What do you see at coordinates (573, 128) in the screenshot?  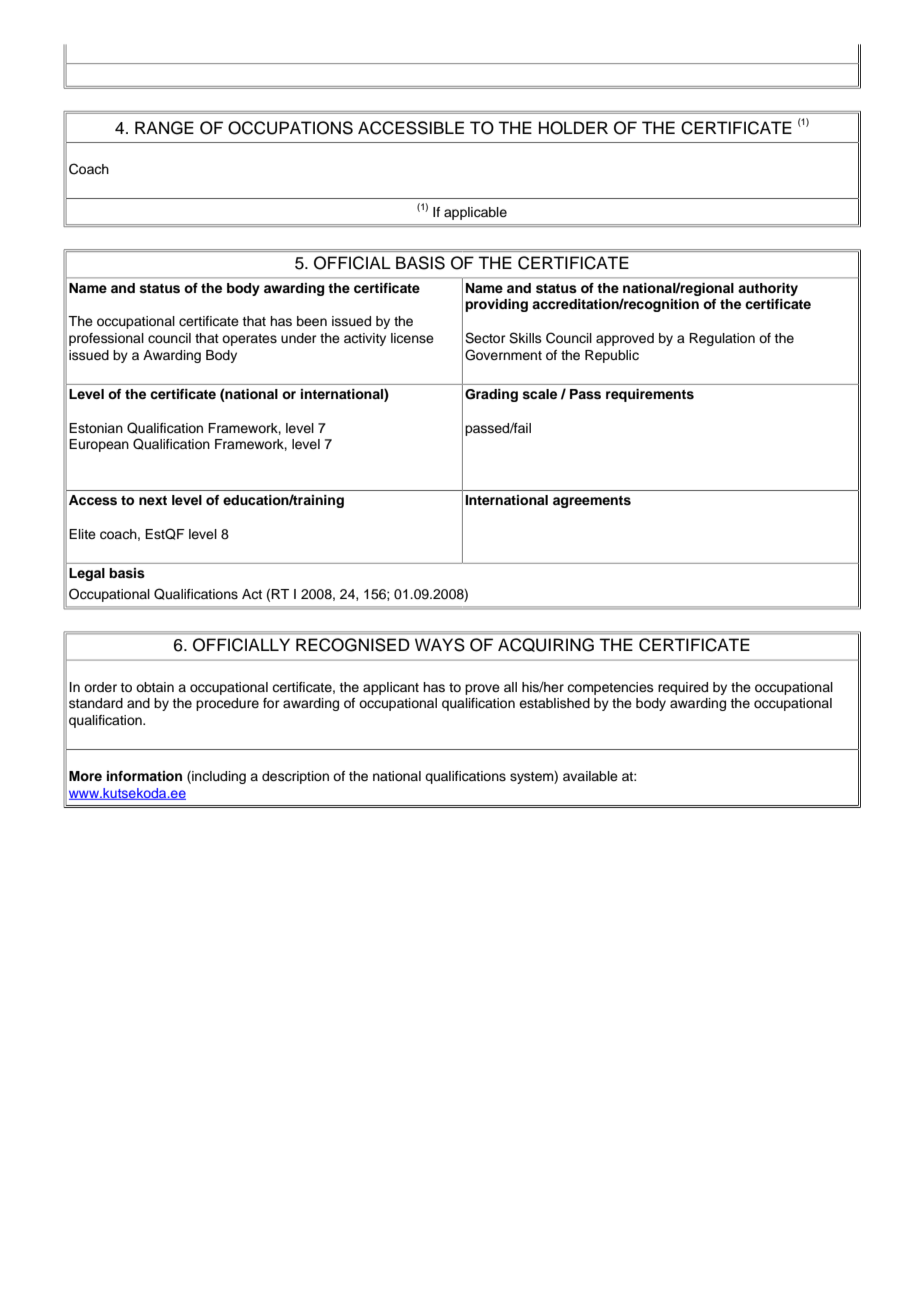 I see `HOLDER` at bounding box center [573, 128].
